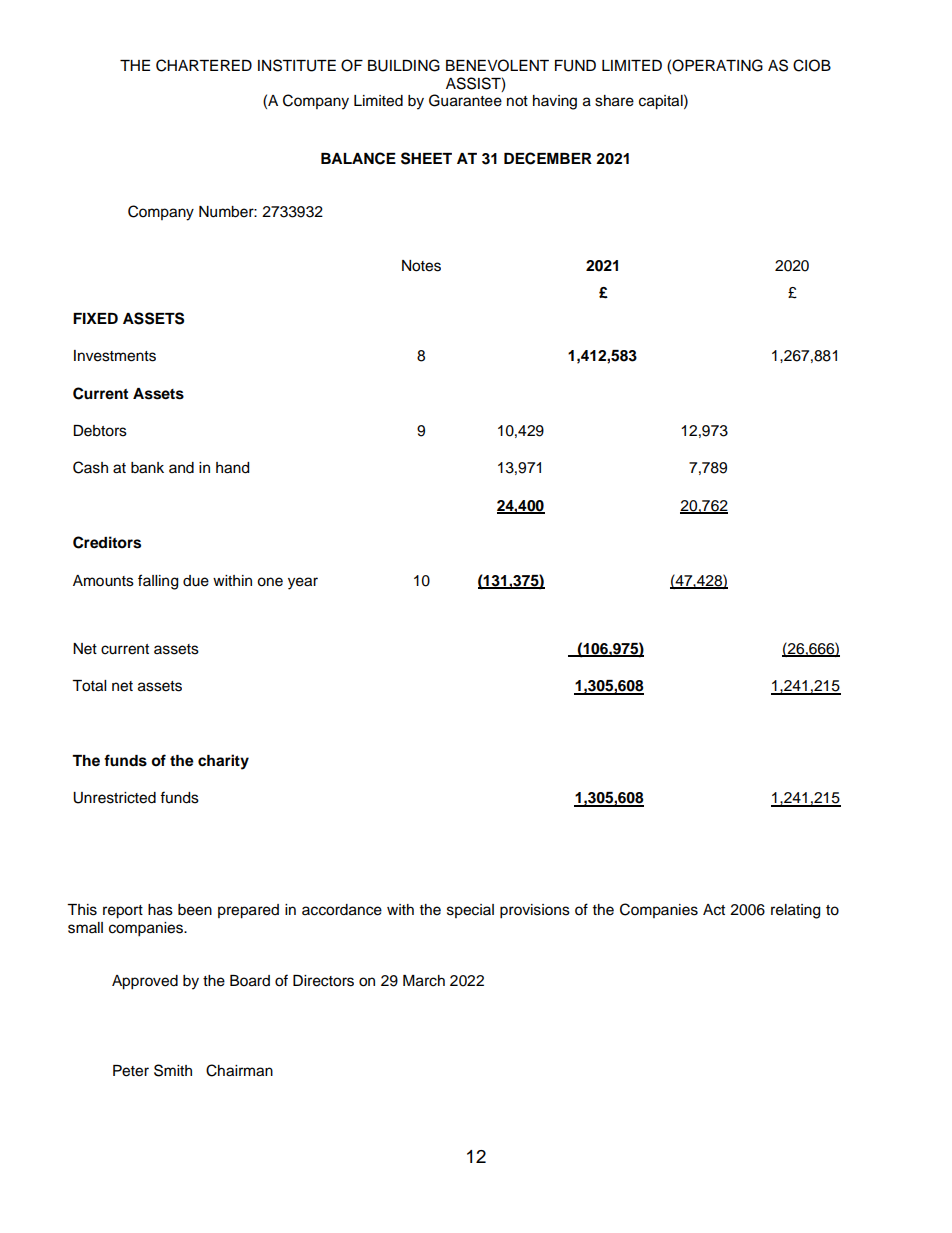  I want to click on Unrestricted, so click(114, 798).
